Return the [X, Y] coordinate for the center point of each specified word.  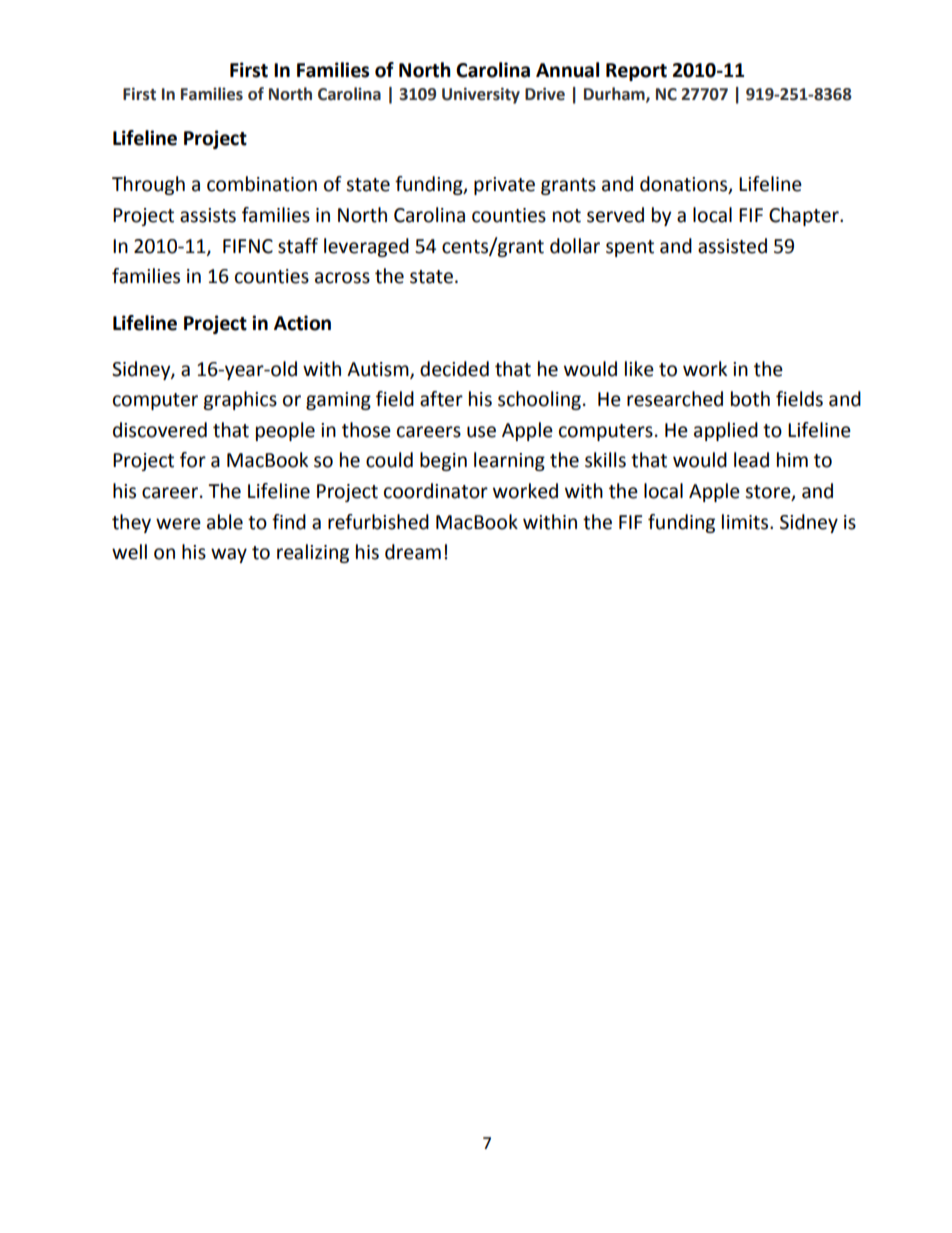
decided [454, 369]
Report [636, 72]
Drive [545, 94]
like [639, 369]
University [481, 95]
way [229, 555]
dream [413, 552]
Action [302, 323]
